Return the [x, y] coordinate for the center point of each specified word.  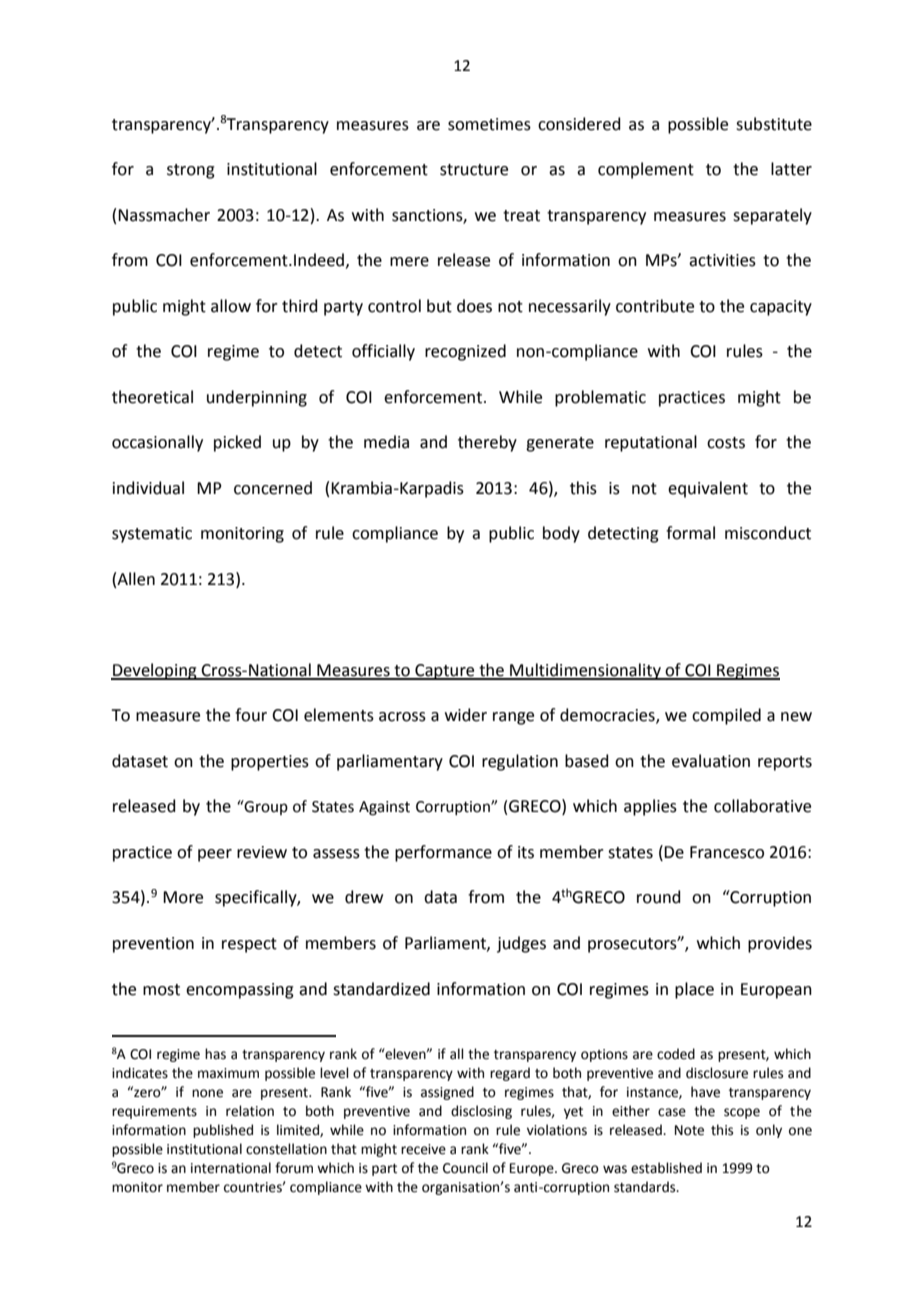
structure [474, 170]
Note [689, 1130]
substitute [774, 124]
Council [465, 1168]
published [223, 1131]
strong [191, 171]
